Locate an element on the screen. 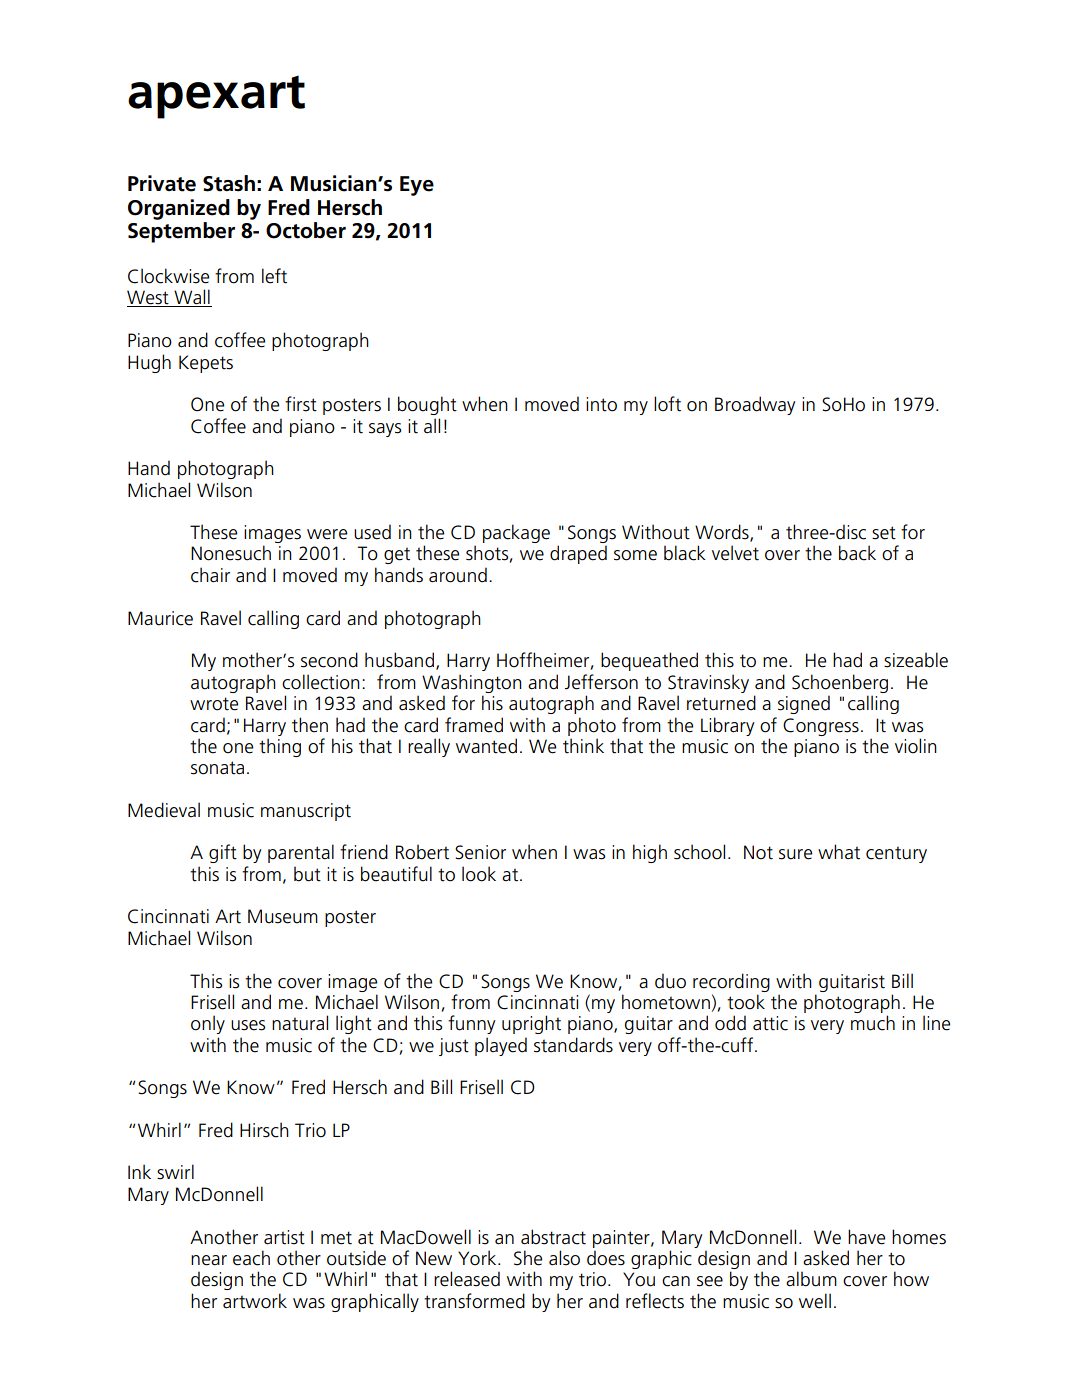 This screenshot has height=1397, width=1080. think is located at coordinates (583, 746).
